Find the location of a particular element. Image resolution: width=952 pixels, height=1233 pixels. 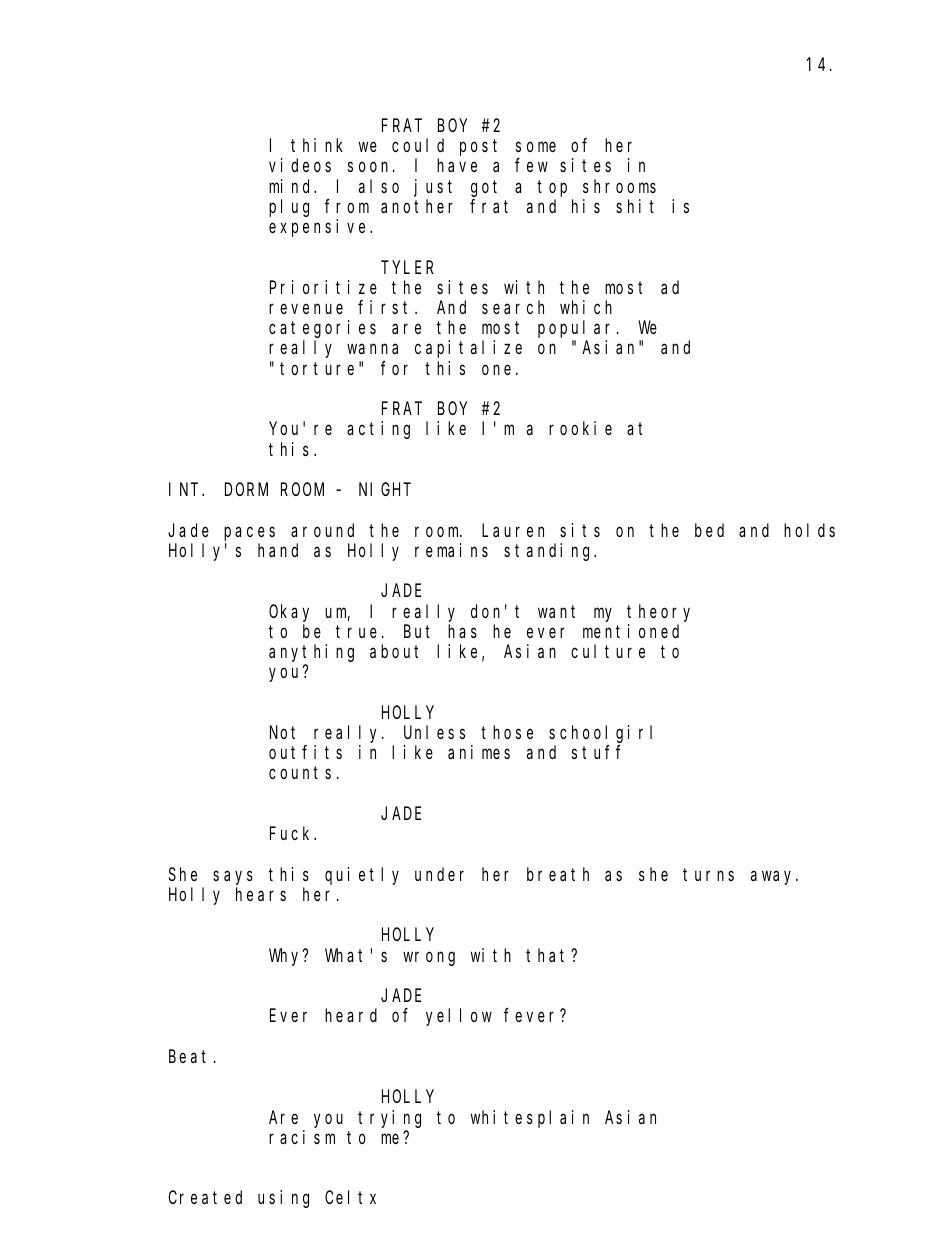

says is located at coordinates (233, 877).
